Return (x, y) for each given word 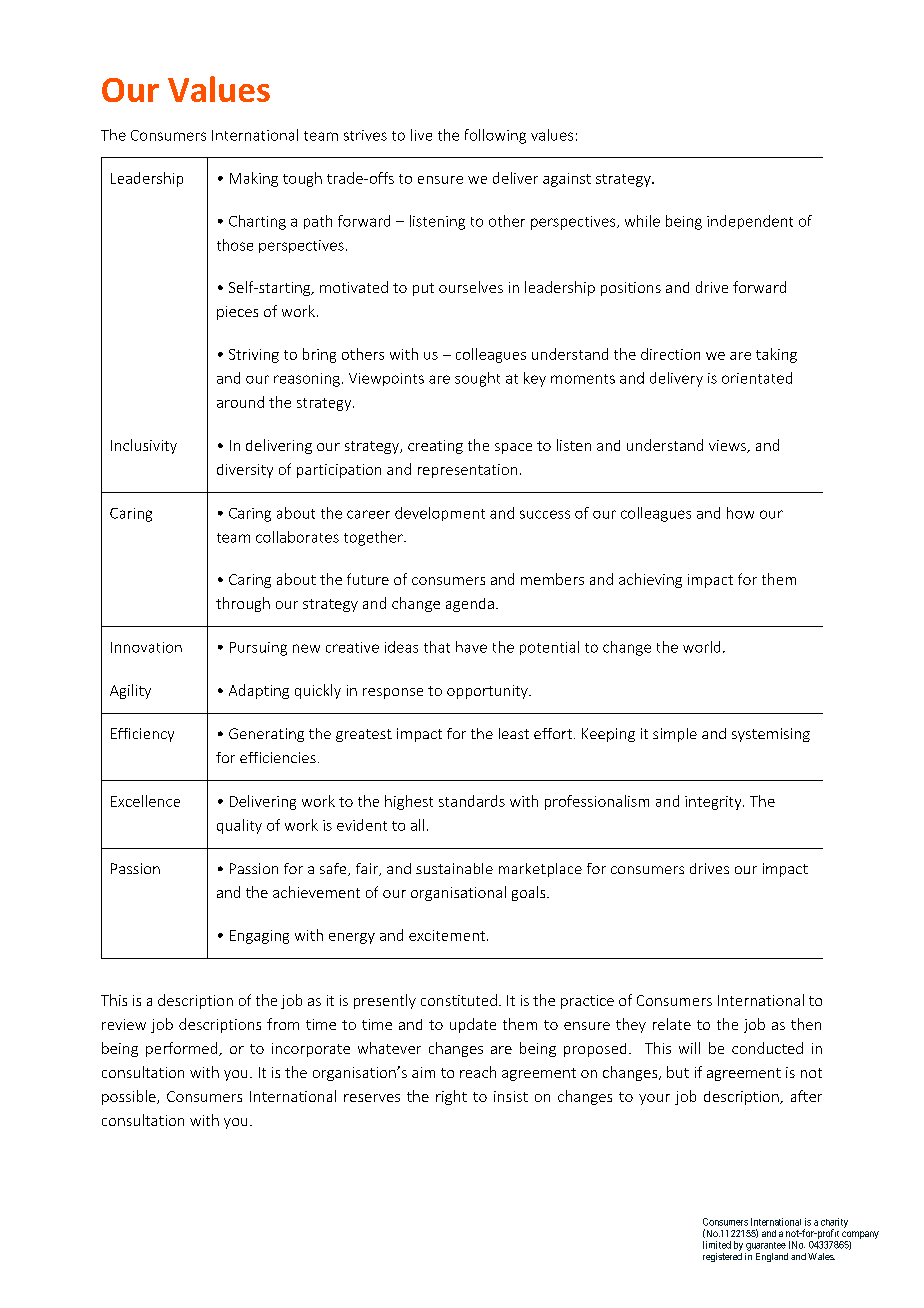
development (440, 514)
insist (511, 1096)
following (495, 136)
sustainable (454, 868)
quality (239, 826)
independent (750, 222)
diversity (245, 471)
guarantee (766, 1246)
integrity (714, 803)
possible (130, 1097)
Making (254, 179)
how (740, 513)
